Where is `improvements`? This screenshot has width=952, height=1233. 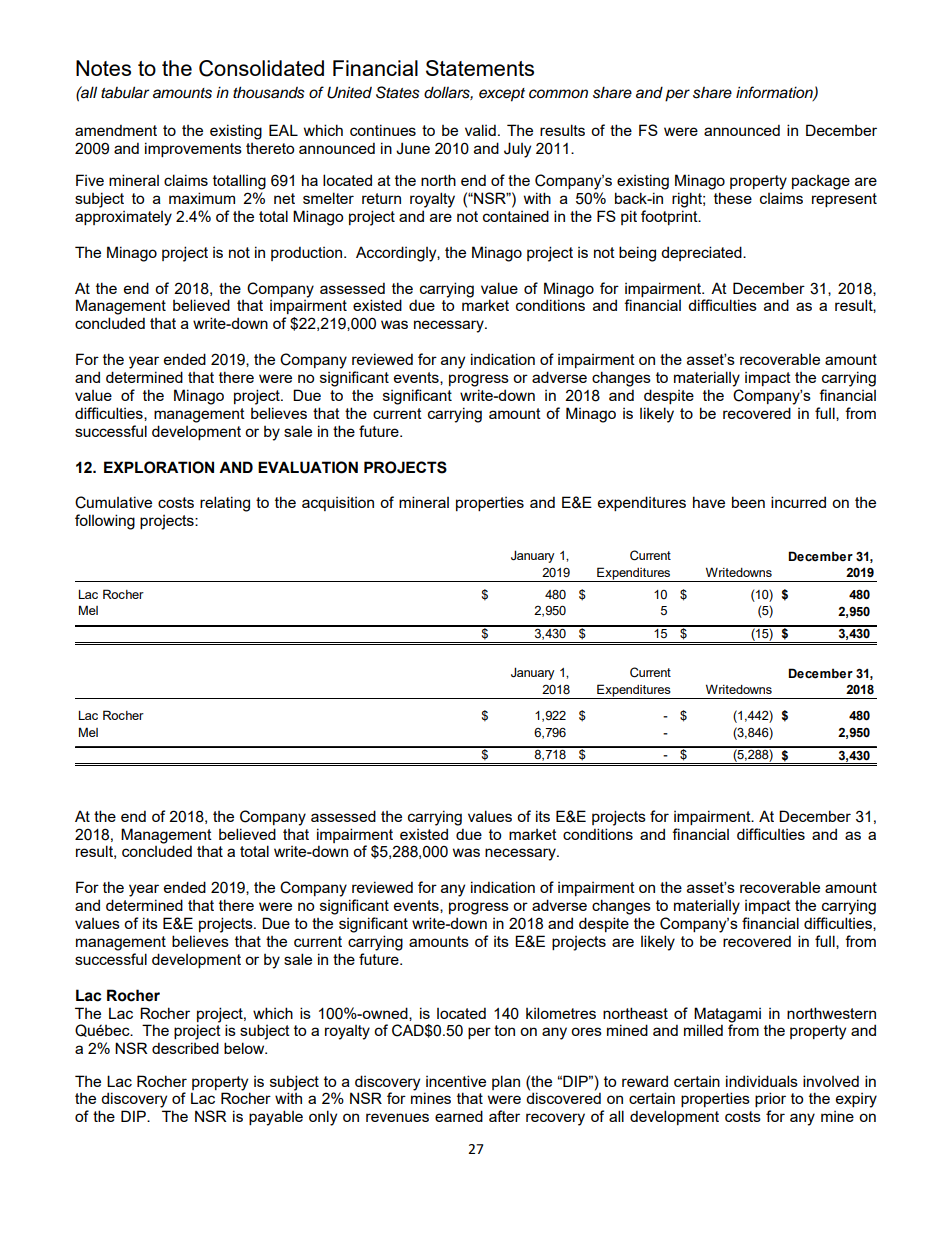
improvements is located at coordinates (193, 149).
